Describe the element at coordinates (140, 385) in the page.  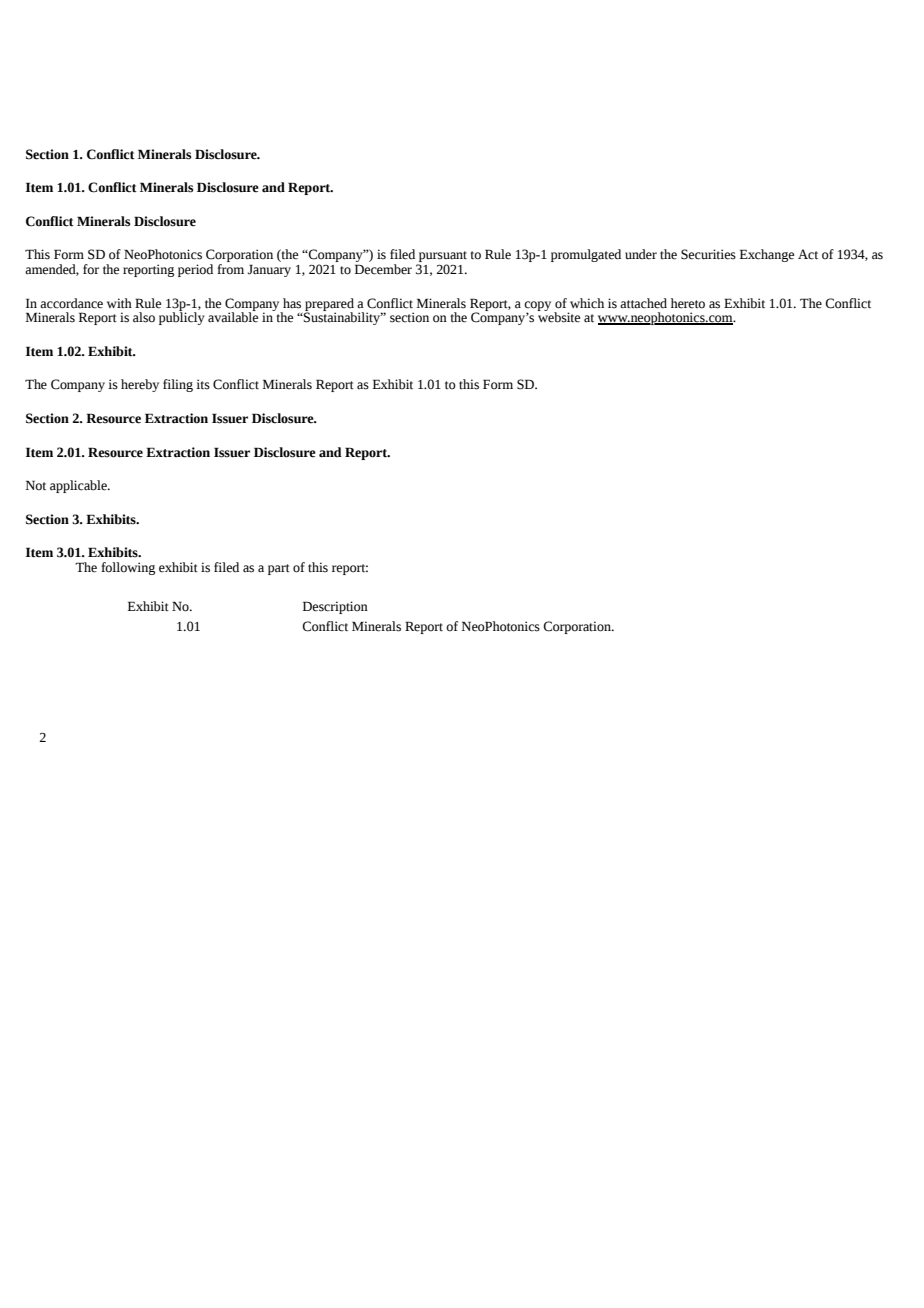
I see `hereby` at that location.
